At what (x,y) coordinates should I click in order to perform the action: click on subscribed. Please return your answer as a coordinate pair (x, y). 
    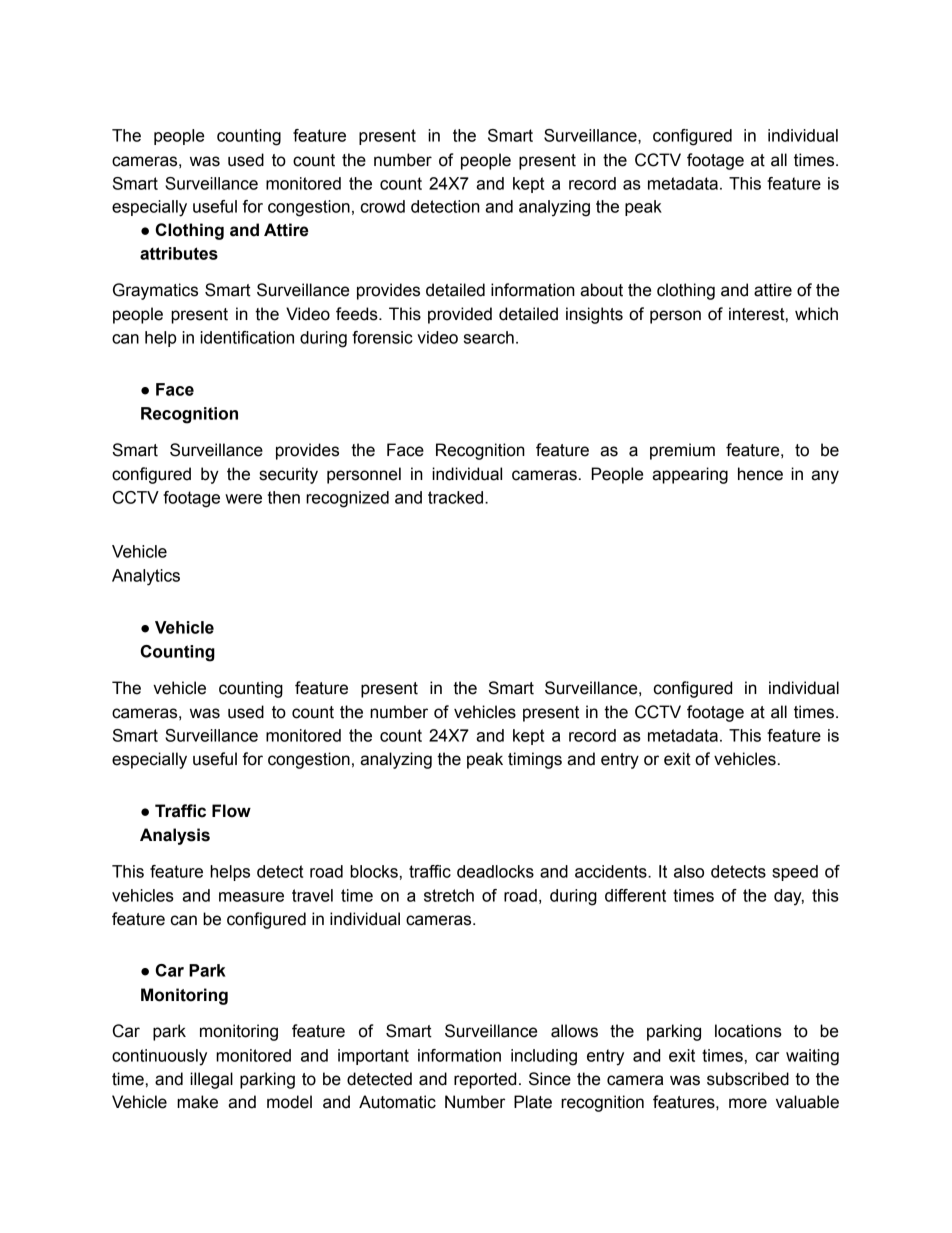
    Looking at the image, I should click on (748, 1079).
